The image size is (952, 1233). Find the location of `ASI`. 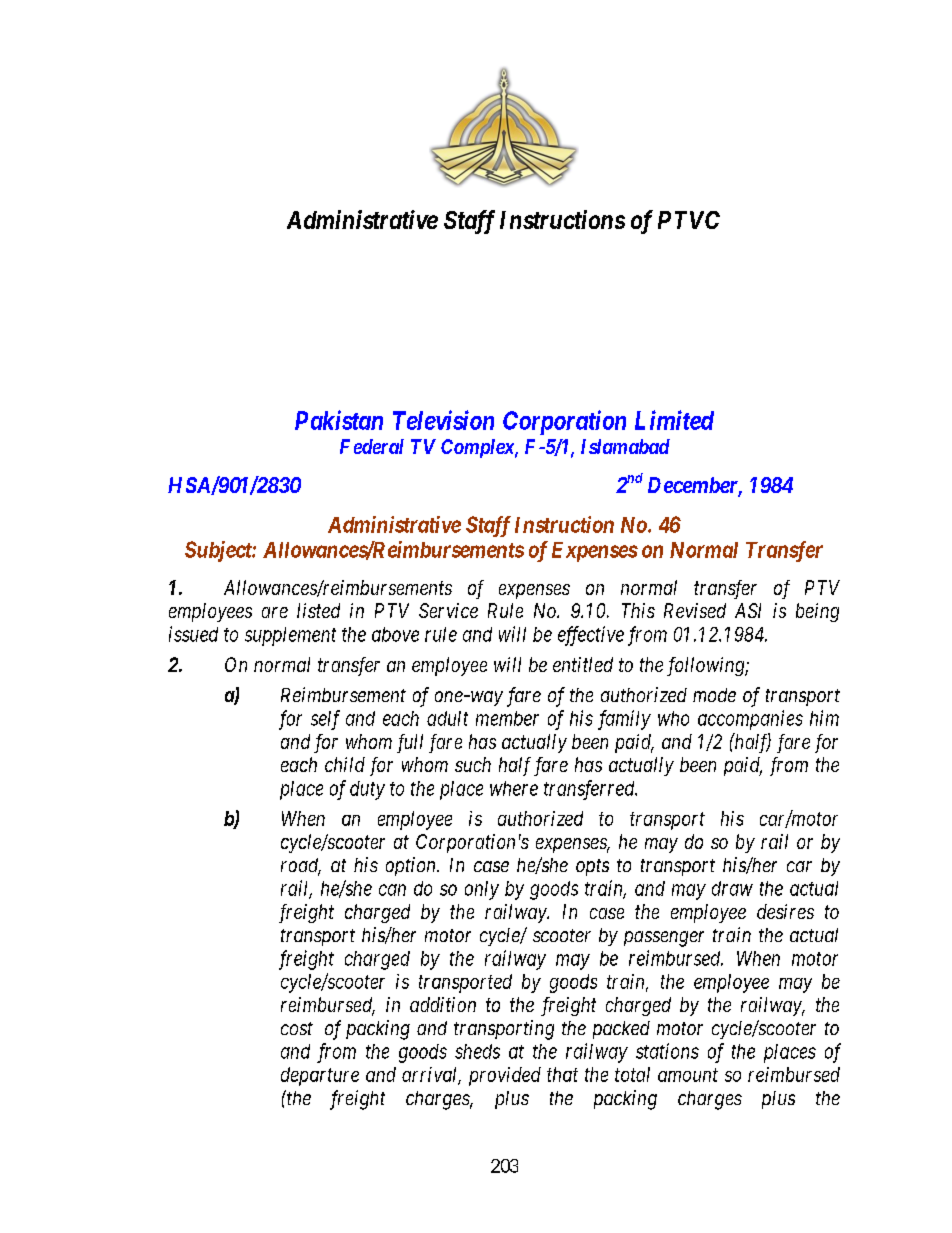

ASI is located at coordinates (748, 610).
